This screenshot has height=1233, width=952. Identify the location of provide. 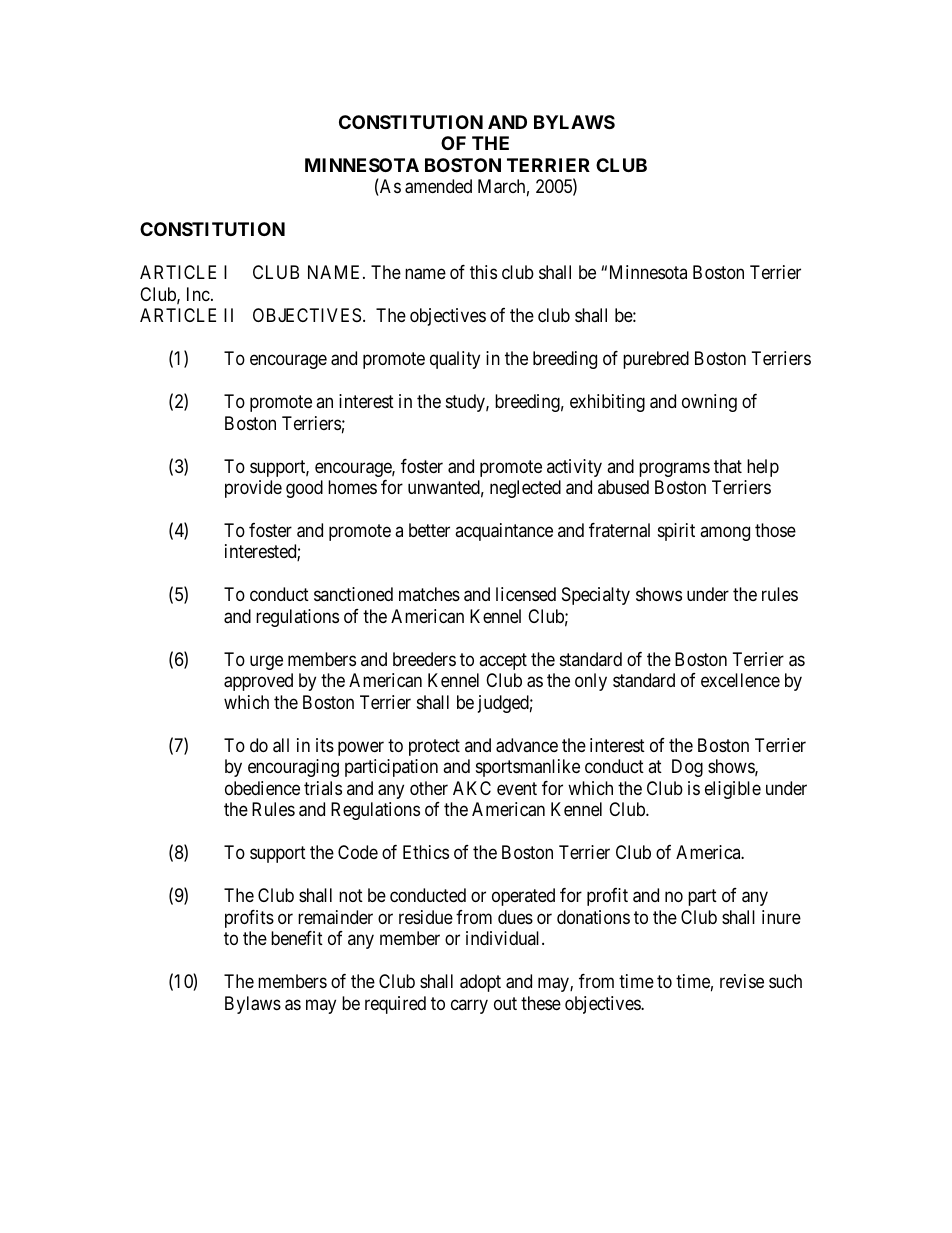
(253, 489).
